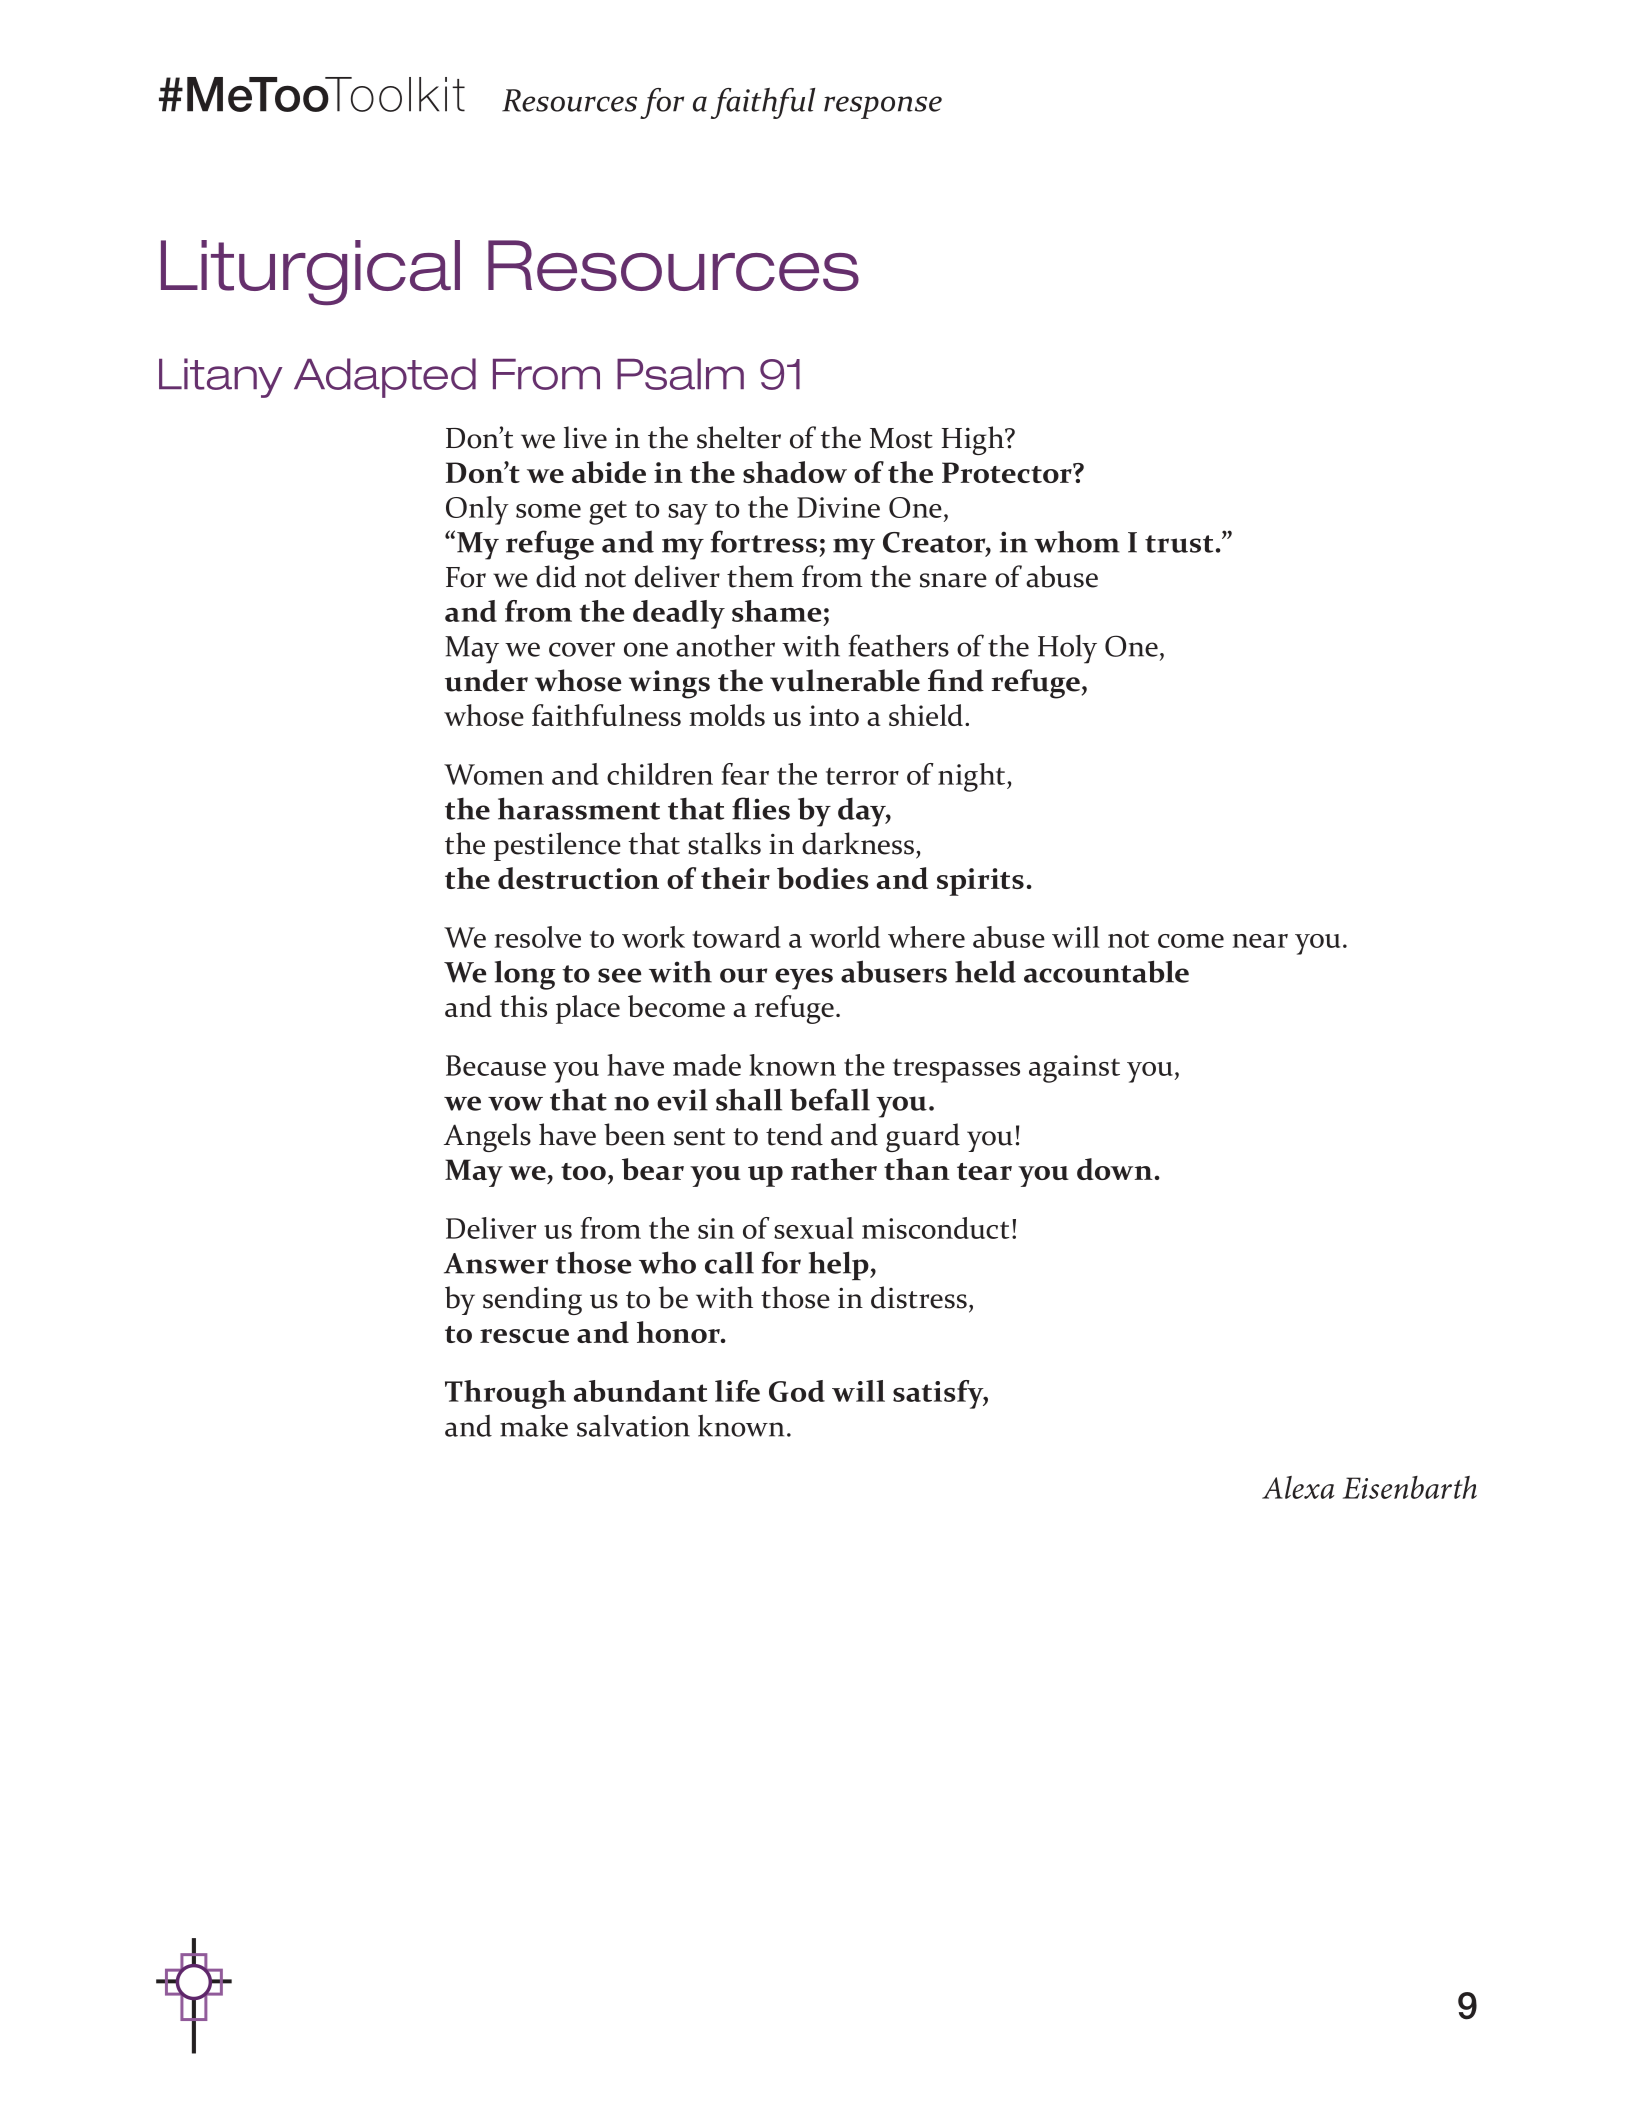  I want to click on Through, so click(505, 1394).
